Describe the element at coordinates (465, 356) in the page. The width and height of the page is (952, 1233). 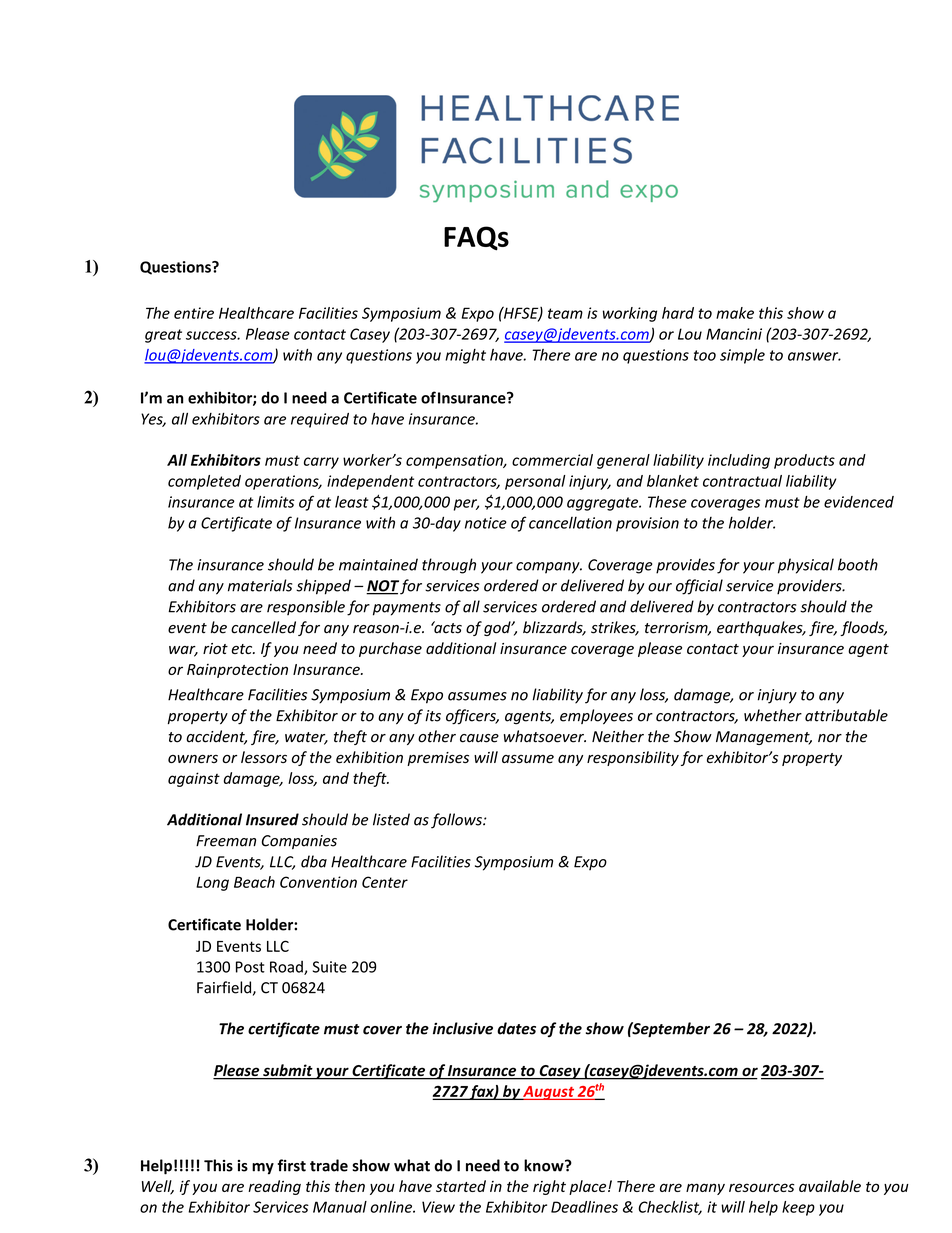
I see `might` at that location.
